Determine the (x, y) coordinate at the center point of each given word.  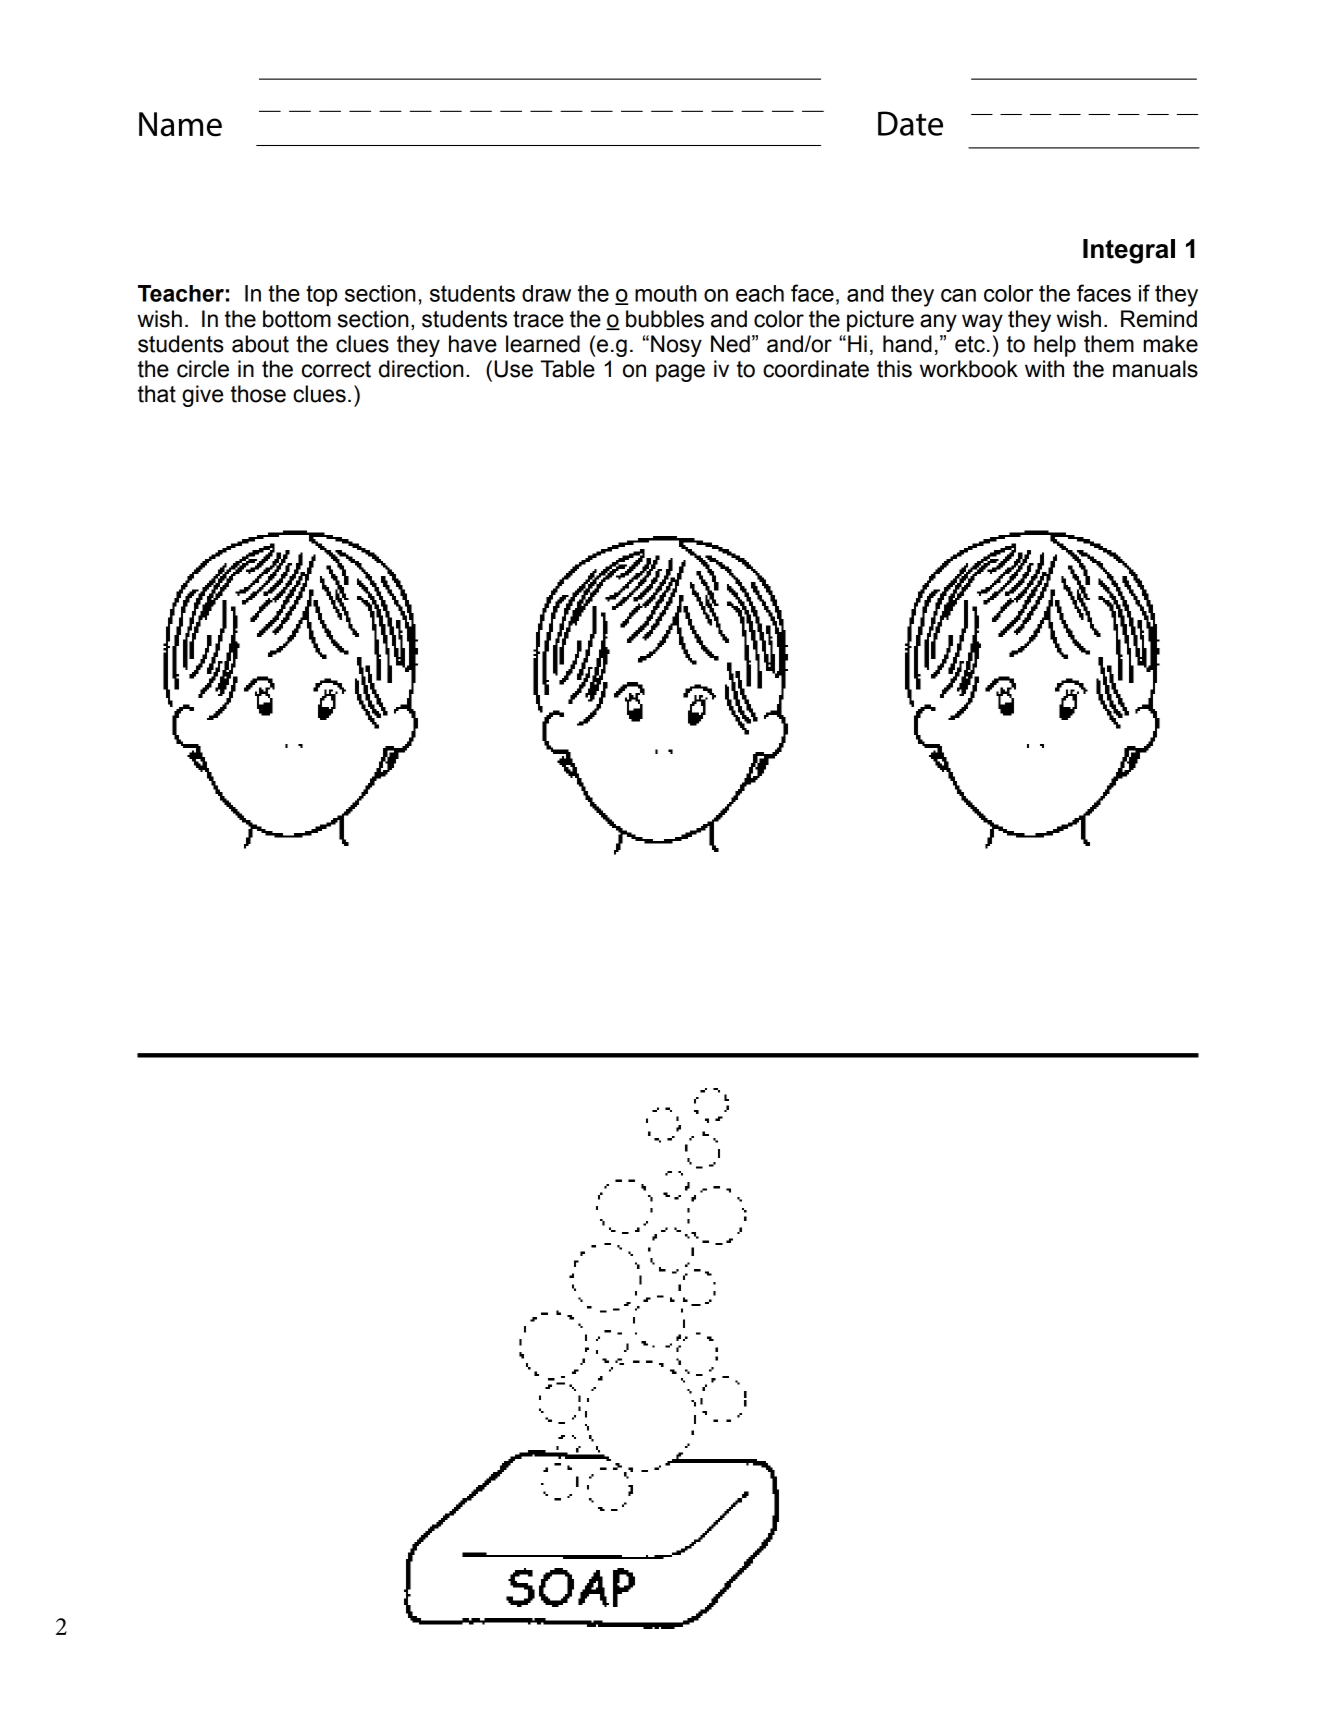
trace (538, 319)
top (321, 295)
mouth (666, 293)
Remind (1159, 319)
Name (180, 124)
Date (910, 123)
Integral (1129, 251)
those (258, 394)
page (680, 373)
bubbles (665, 319)
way (982, 323)
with (1044, 369)
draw (546, 293)
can (958, 295)
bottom (297, 319)
